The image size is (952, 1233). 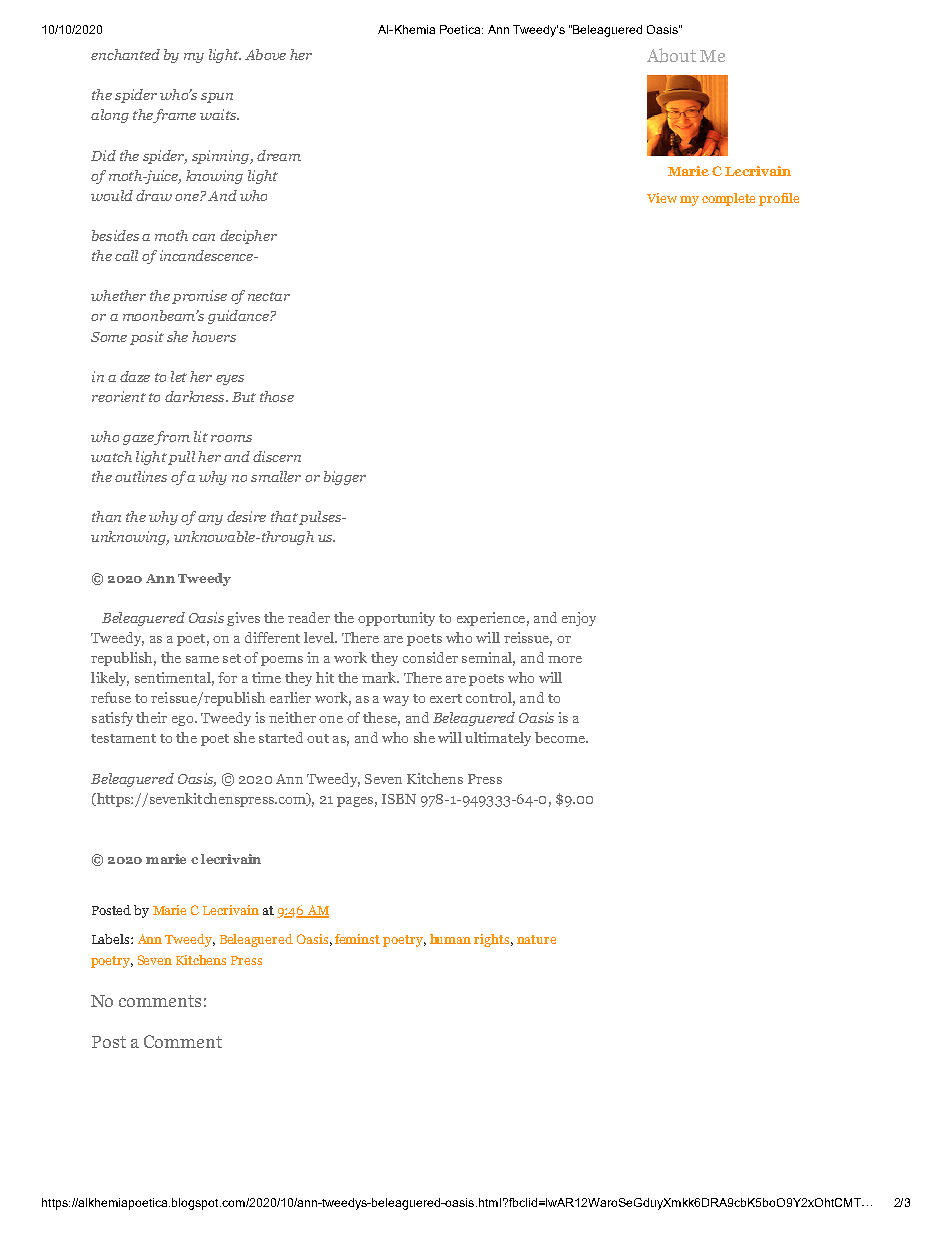 I want to click on spun, so click(x=217, y=98).
